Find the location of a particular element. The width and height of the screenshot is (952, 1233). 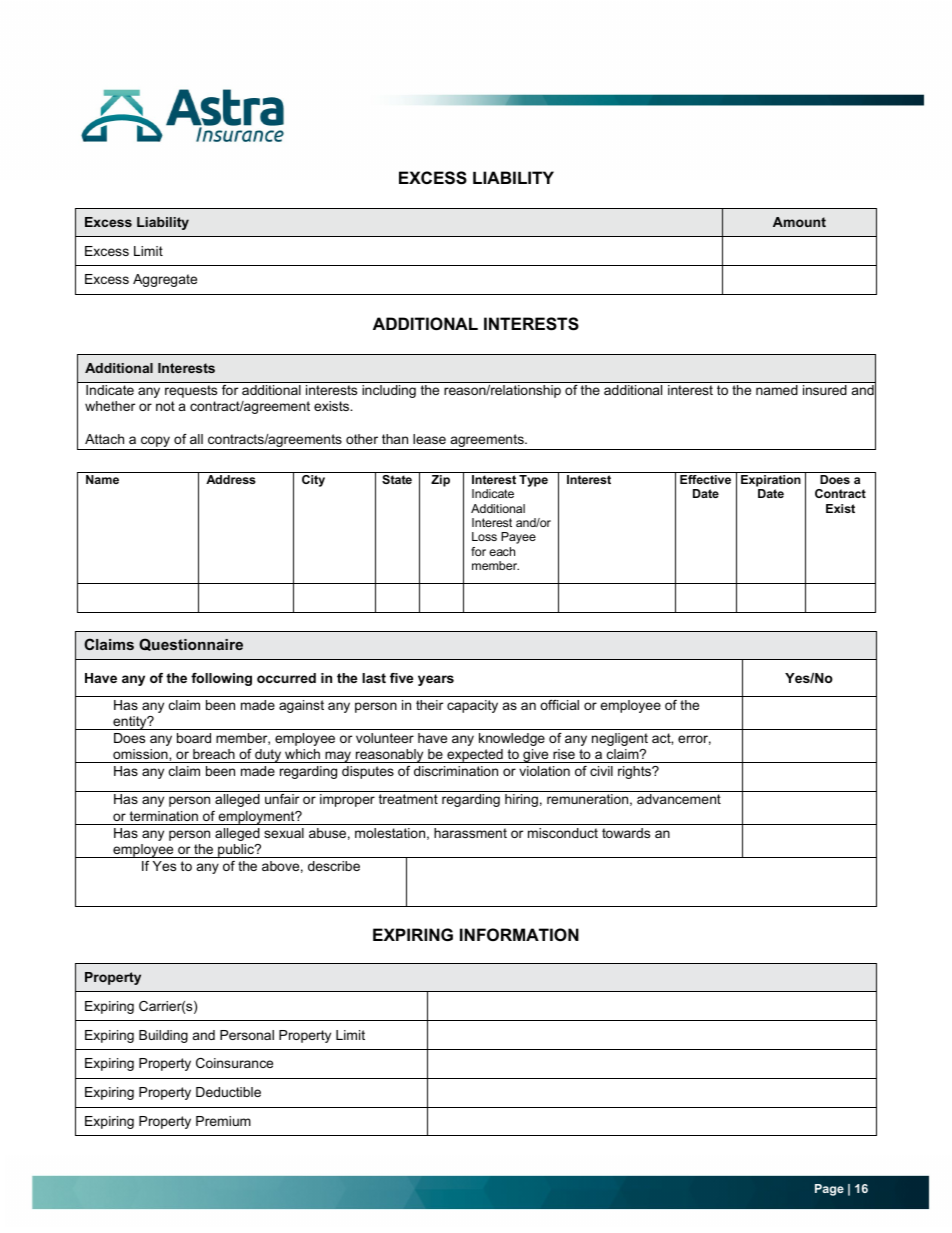

Deductible is located at coordinates (228, 1092).
